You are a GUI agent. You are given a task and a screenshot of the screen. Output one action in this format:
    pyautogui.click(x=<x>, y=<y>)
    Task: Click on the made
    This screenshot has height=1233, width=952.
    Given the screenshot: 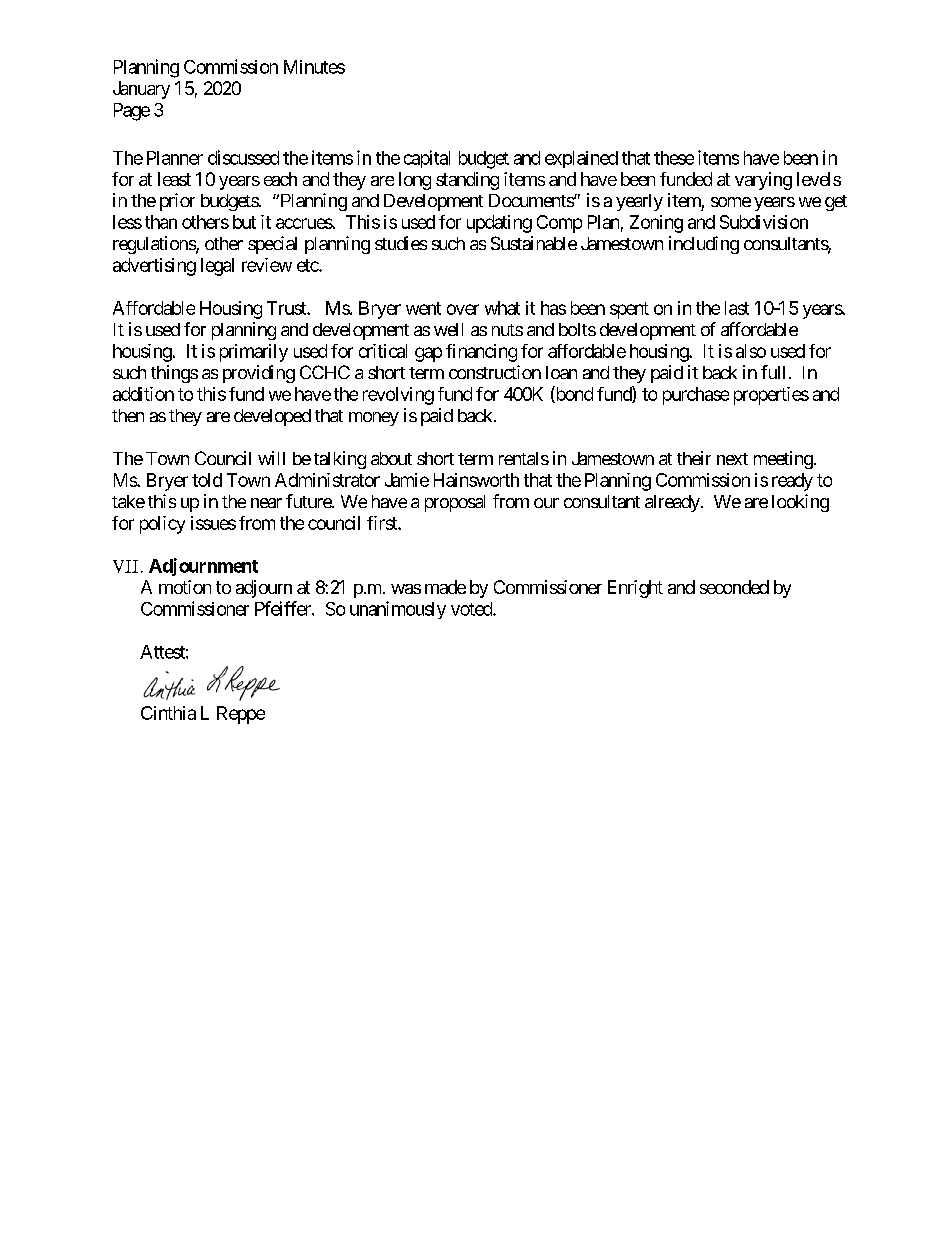 What is the action you would take?
    pyautogui.click(x=445, y=587)
